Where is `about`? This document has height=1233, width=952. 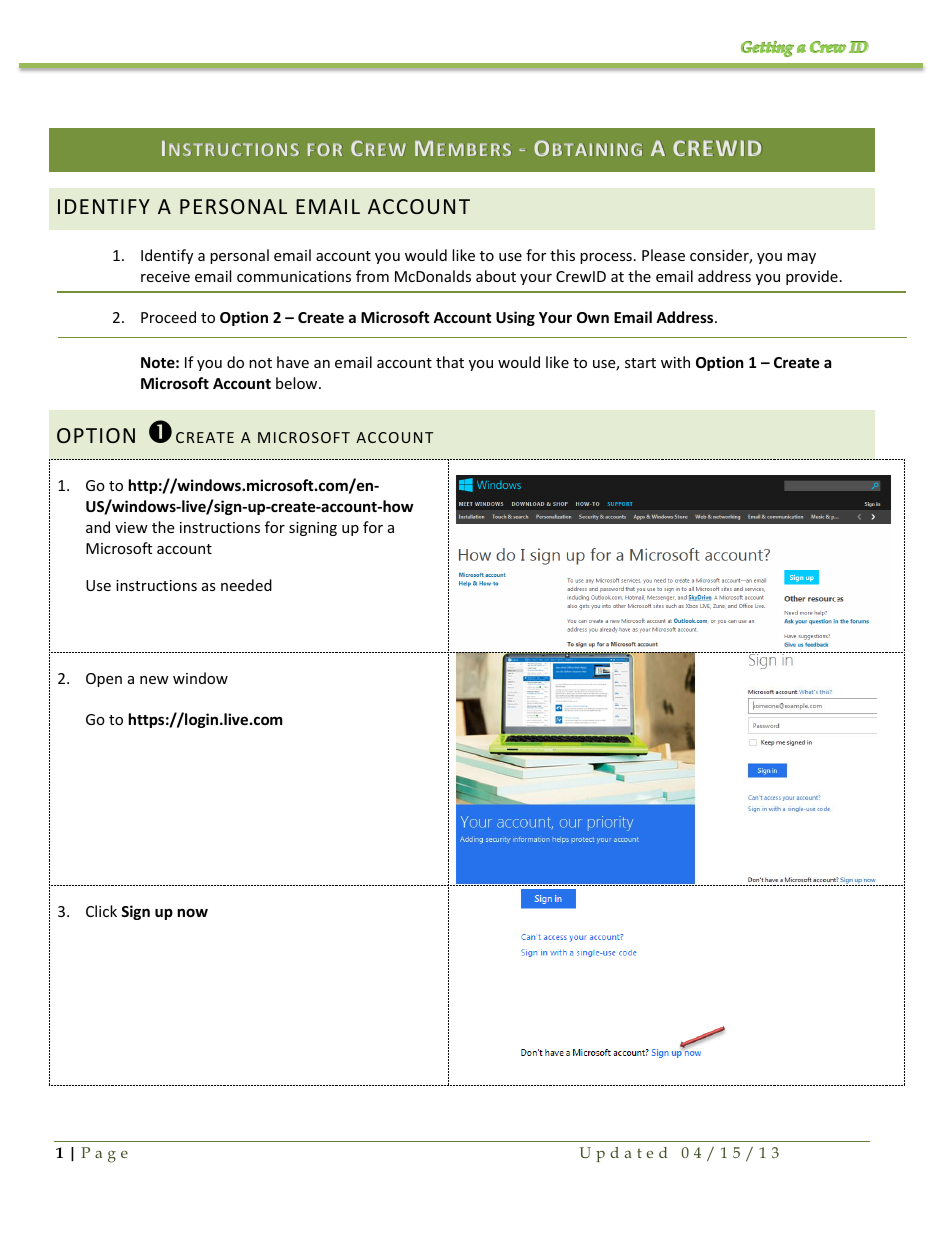 about is located at coordinates (496, 276).
